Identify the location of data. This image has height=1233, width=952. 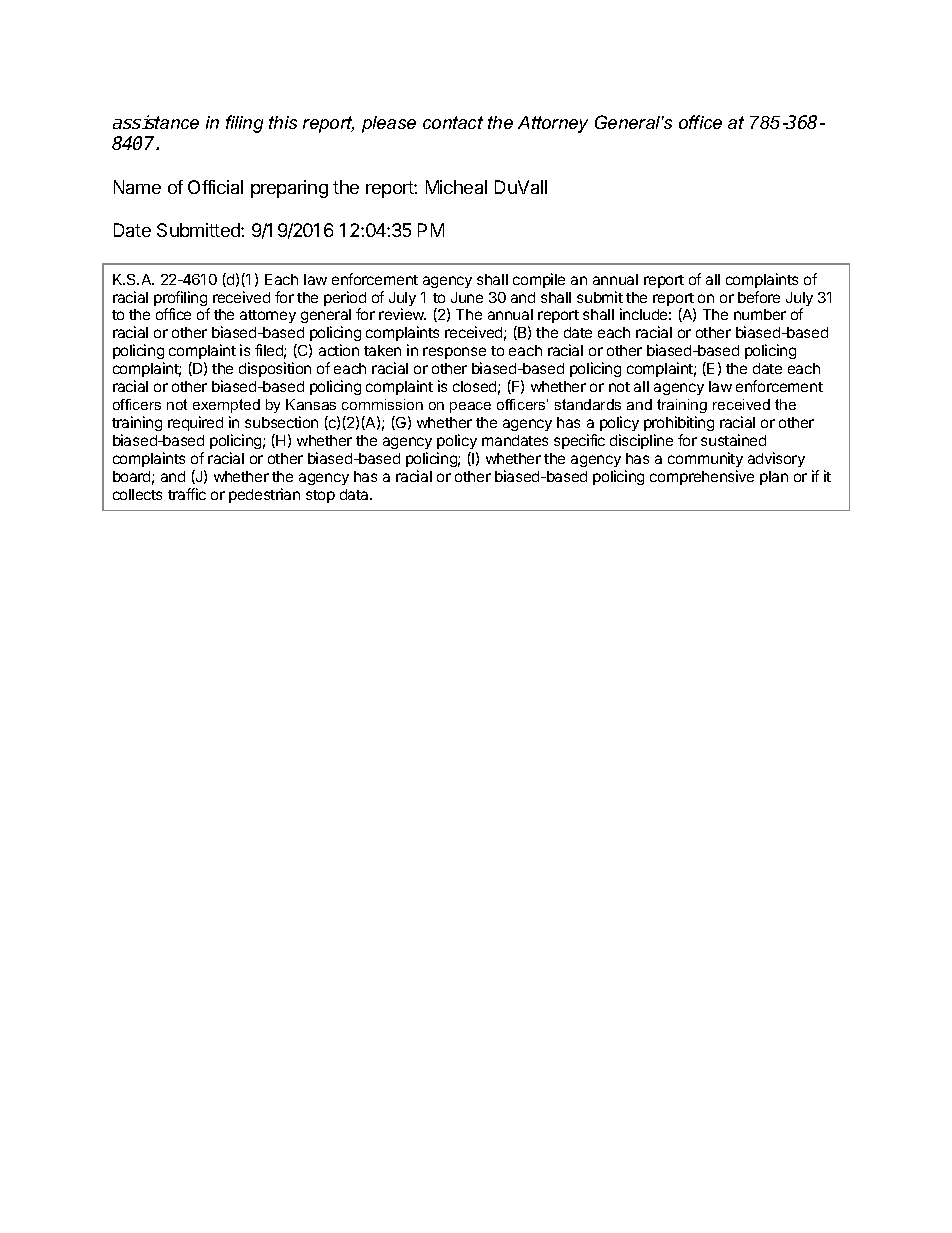
(355, 494).
